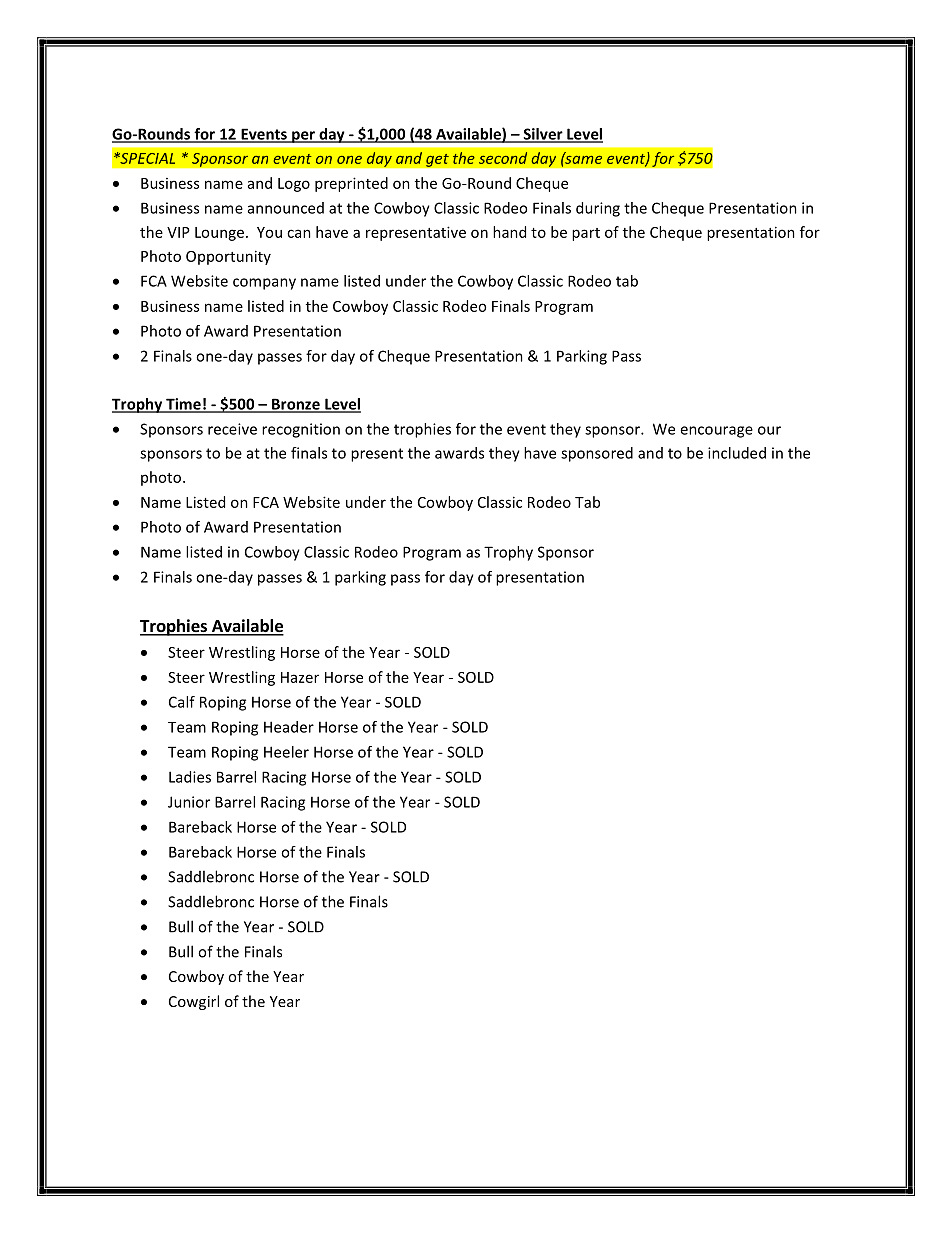  What do you see at coordinates (194, 1002) in the document?
I see `Cowgirl` at bounding box center [194, 1002].
